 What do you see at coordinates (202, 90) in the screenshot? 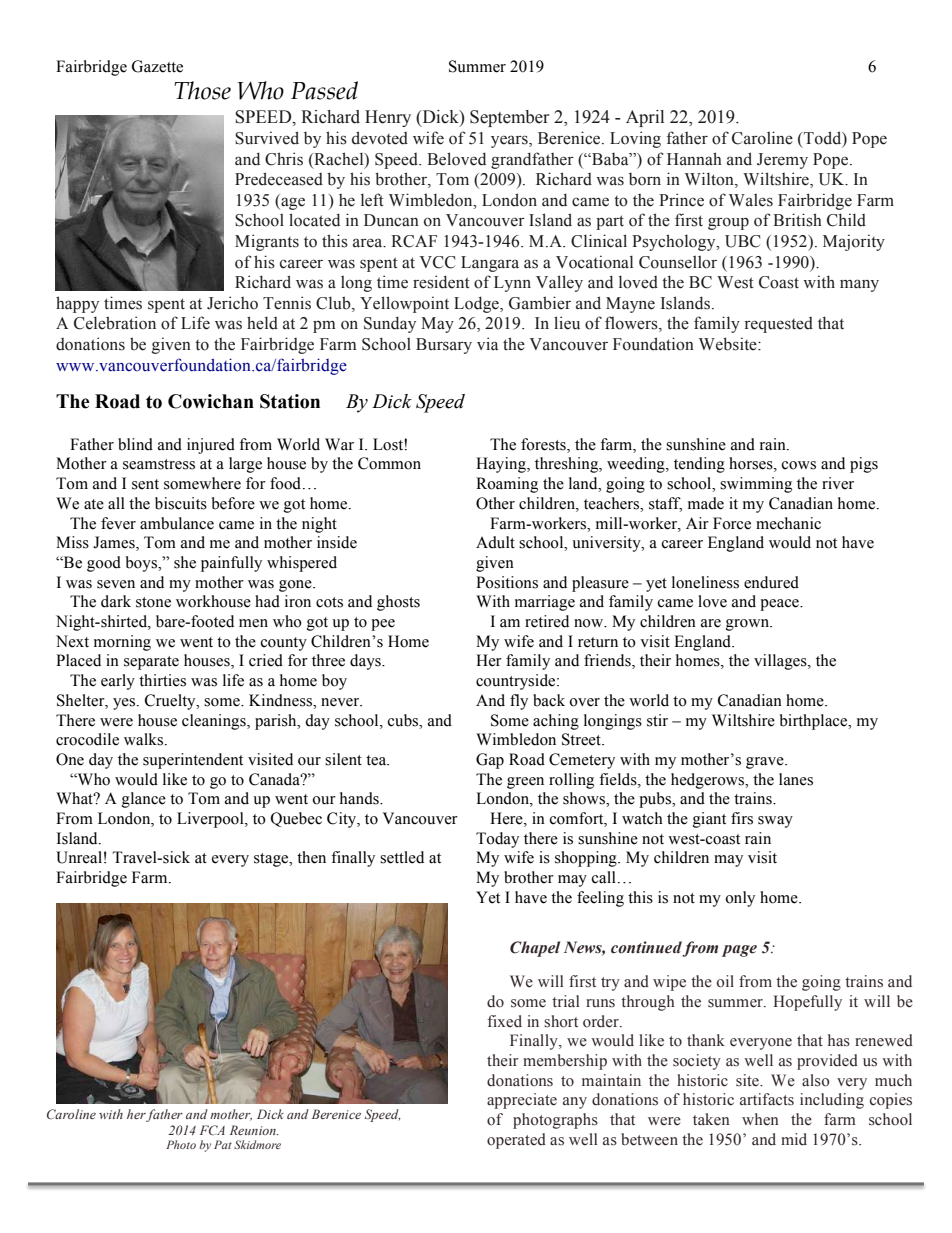
I see `Those` at bounding box center [202, 90].
